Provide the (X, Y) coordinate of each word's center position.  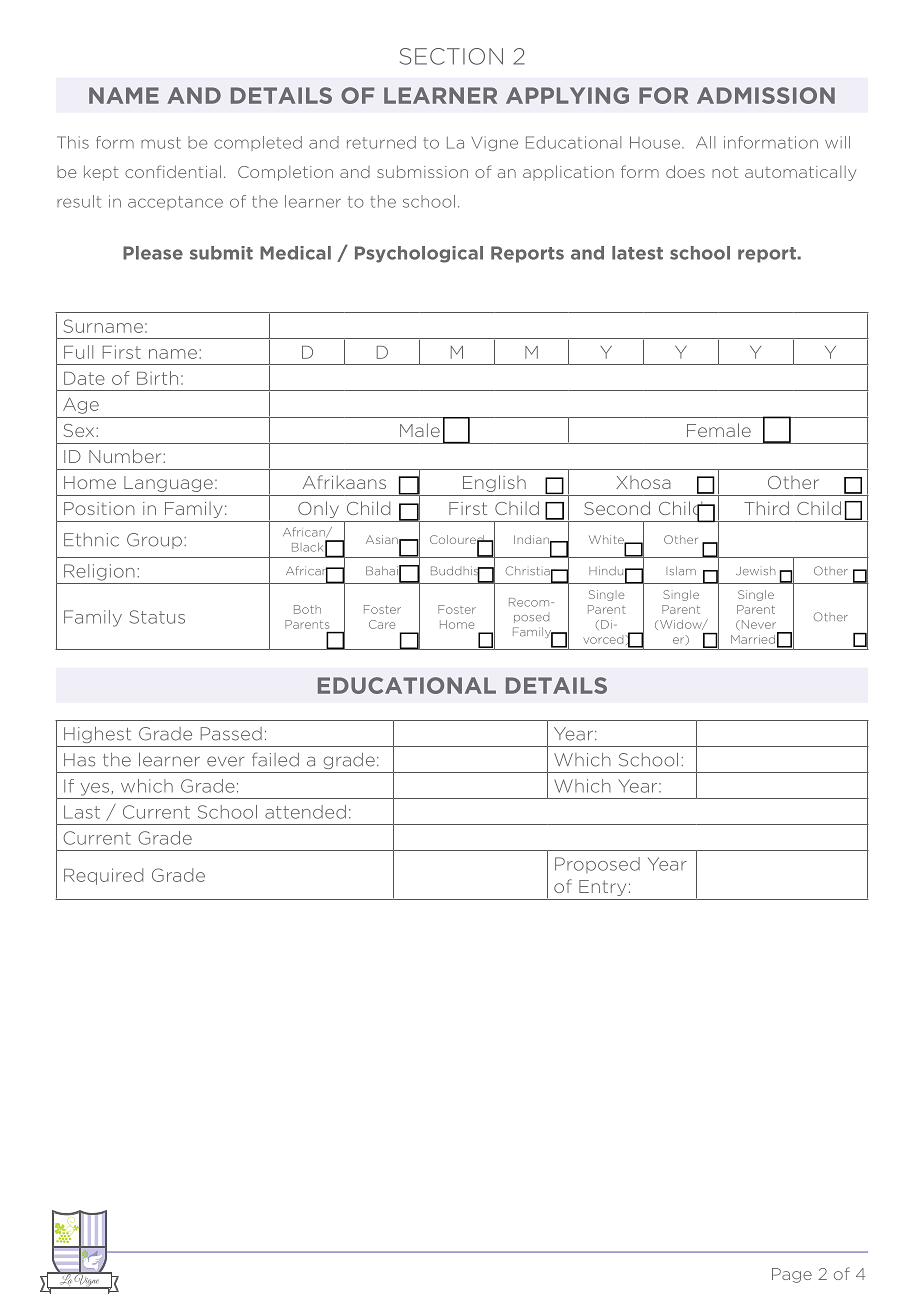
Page (792, 1275)
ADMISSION (766, 95)
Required (103, 876)
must (161, 143)
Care (382, 624)
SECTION (451, 56)
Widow (682, 625)
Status (157, 617)
